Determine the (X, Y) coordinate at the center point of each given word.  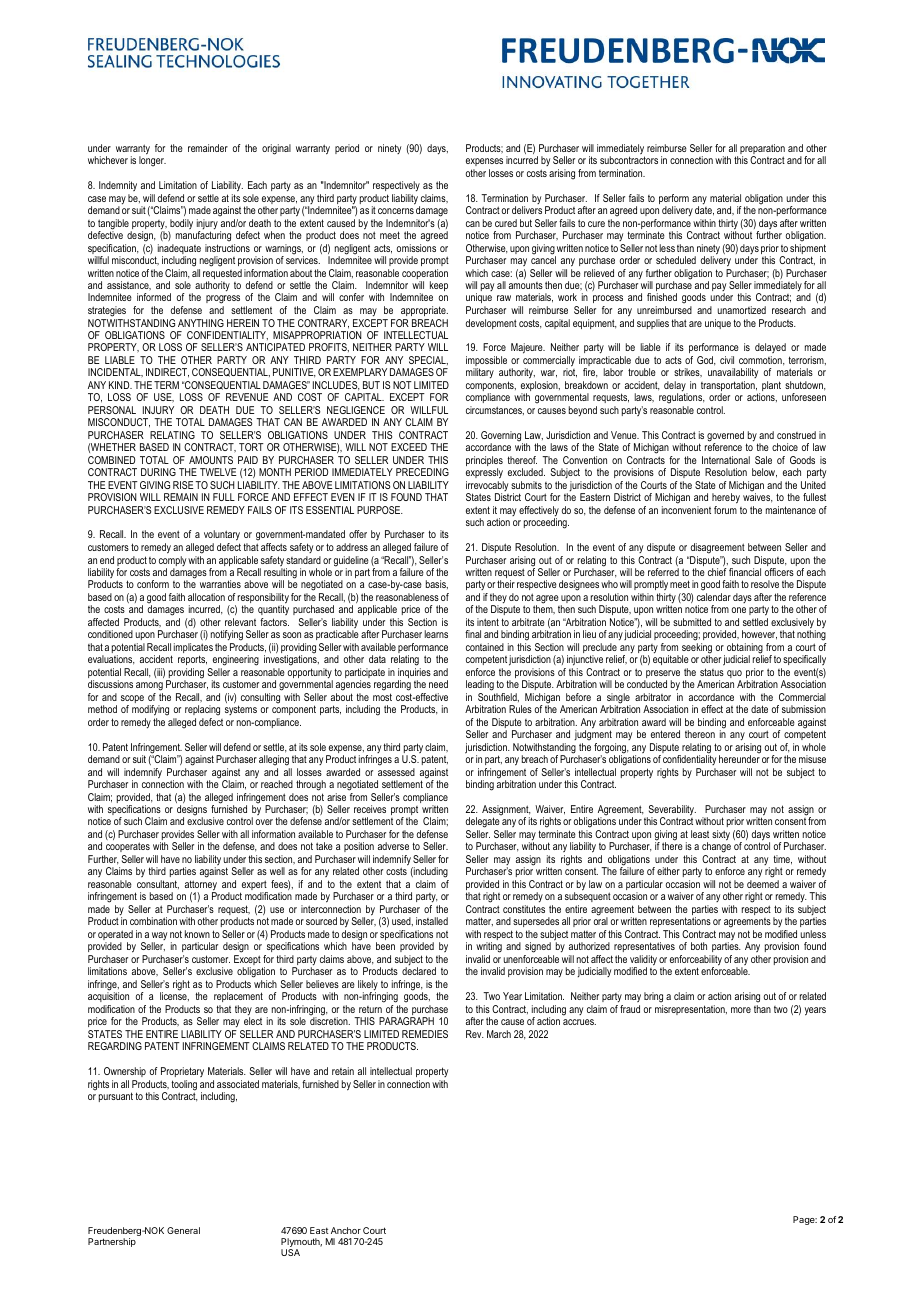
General (183, 1230)
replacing (202, 710)
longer (152, 161)
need (438, 684)
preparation (762, 150)
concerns (396, 211)
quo (734, 675)
